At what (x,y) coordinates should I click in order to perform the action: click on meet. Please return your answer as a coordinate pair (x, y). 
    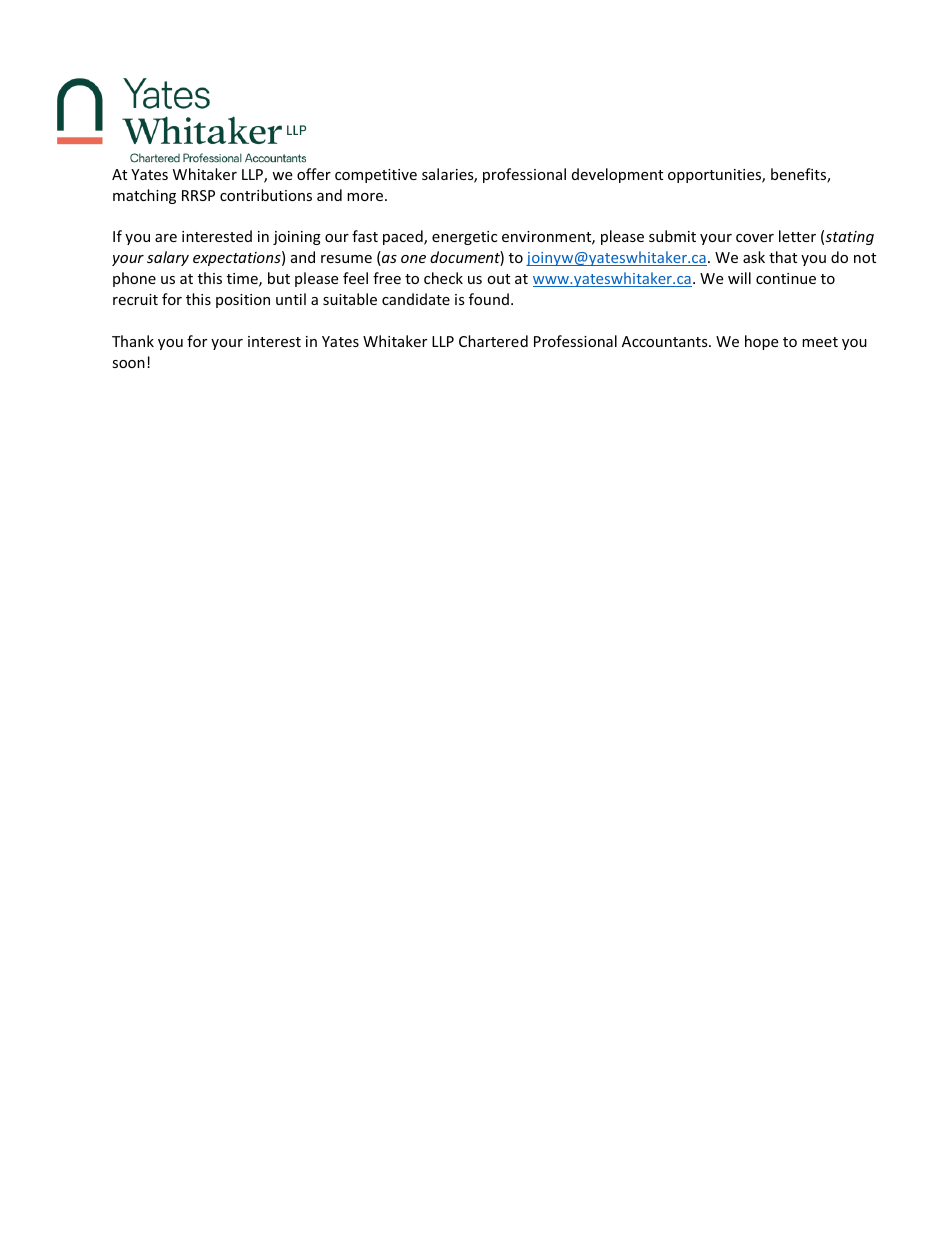
    Looking at the image, I should click on (820, 342).
